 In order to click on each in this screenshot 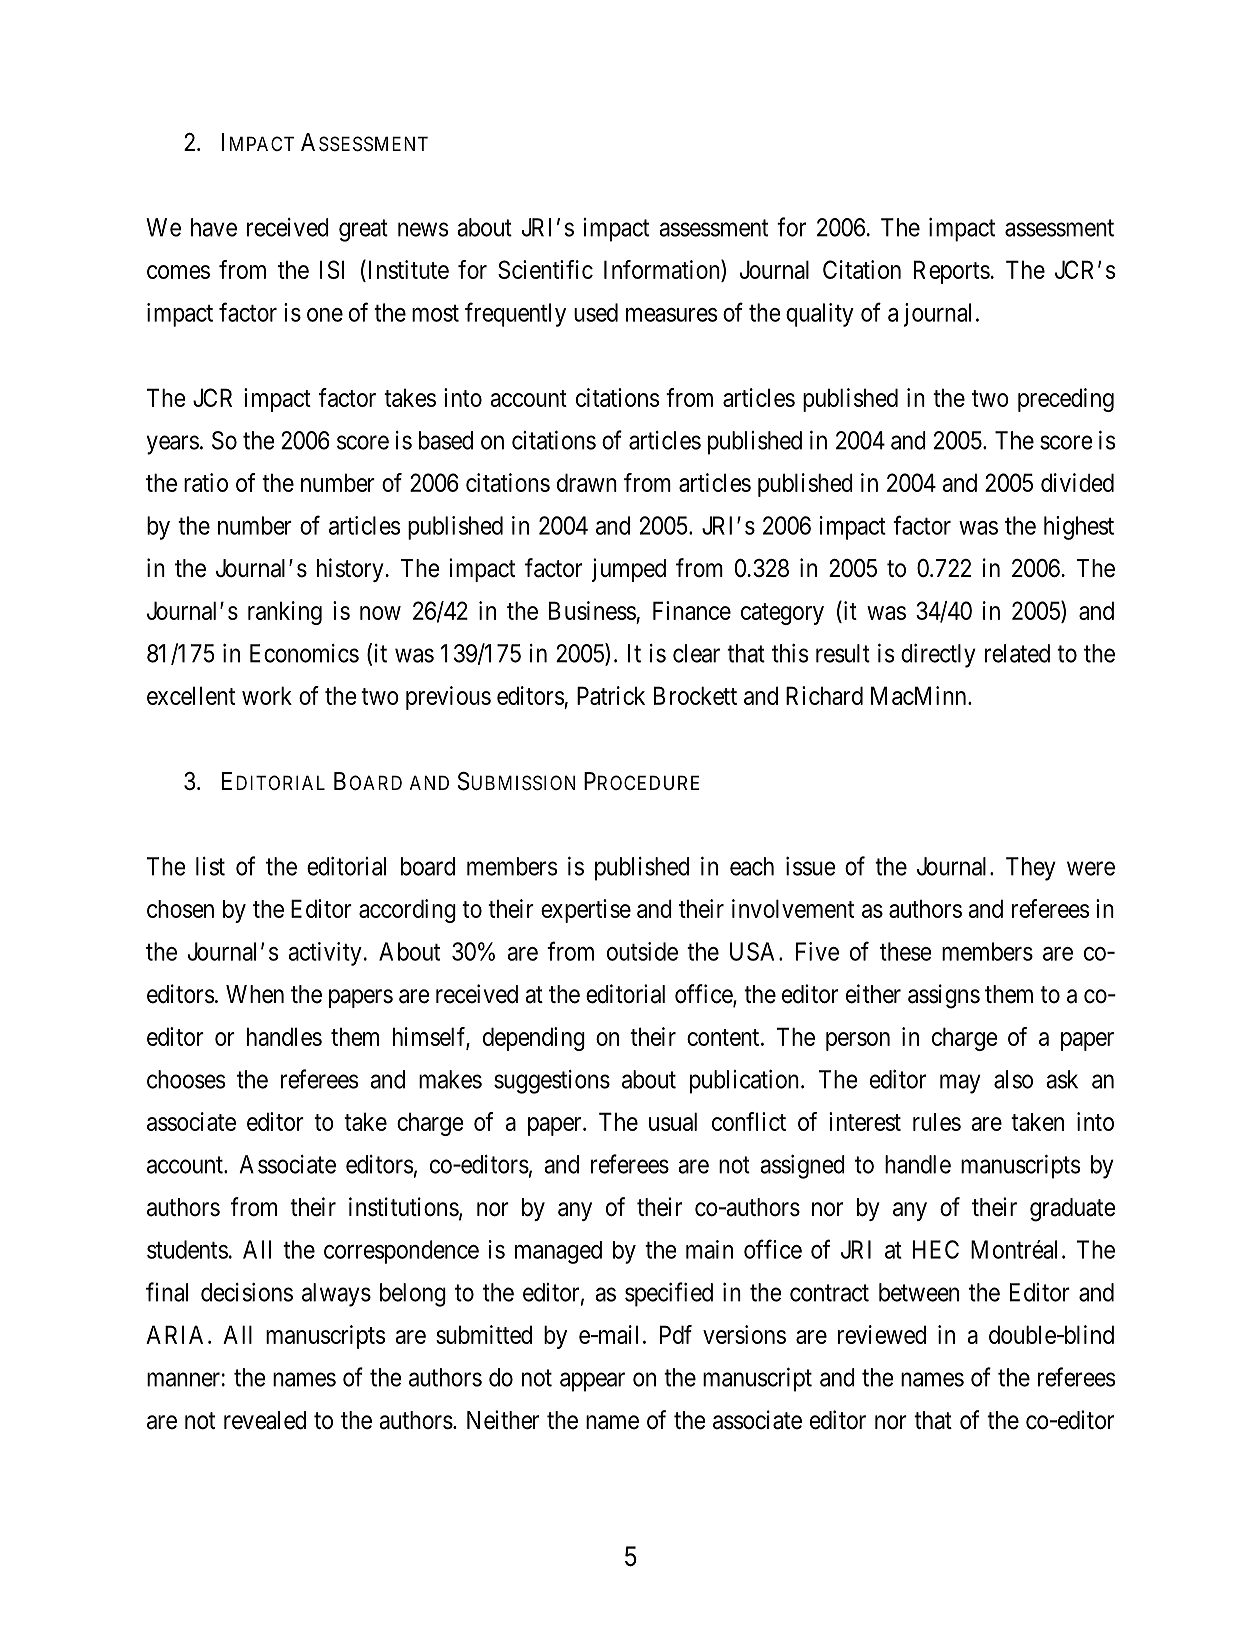, I will do `click(752, 866)`.
